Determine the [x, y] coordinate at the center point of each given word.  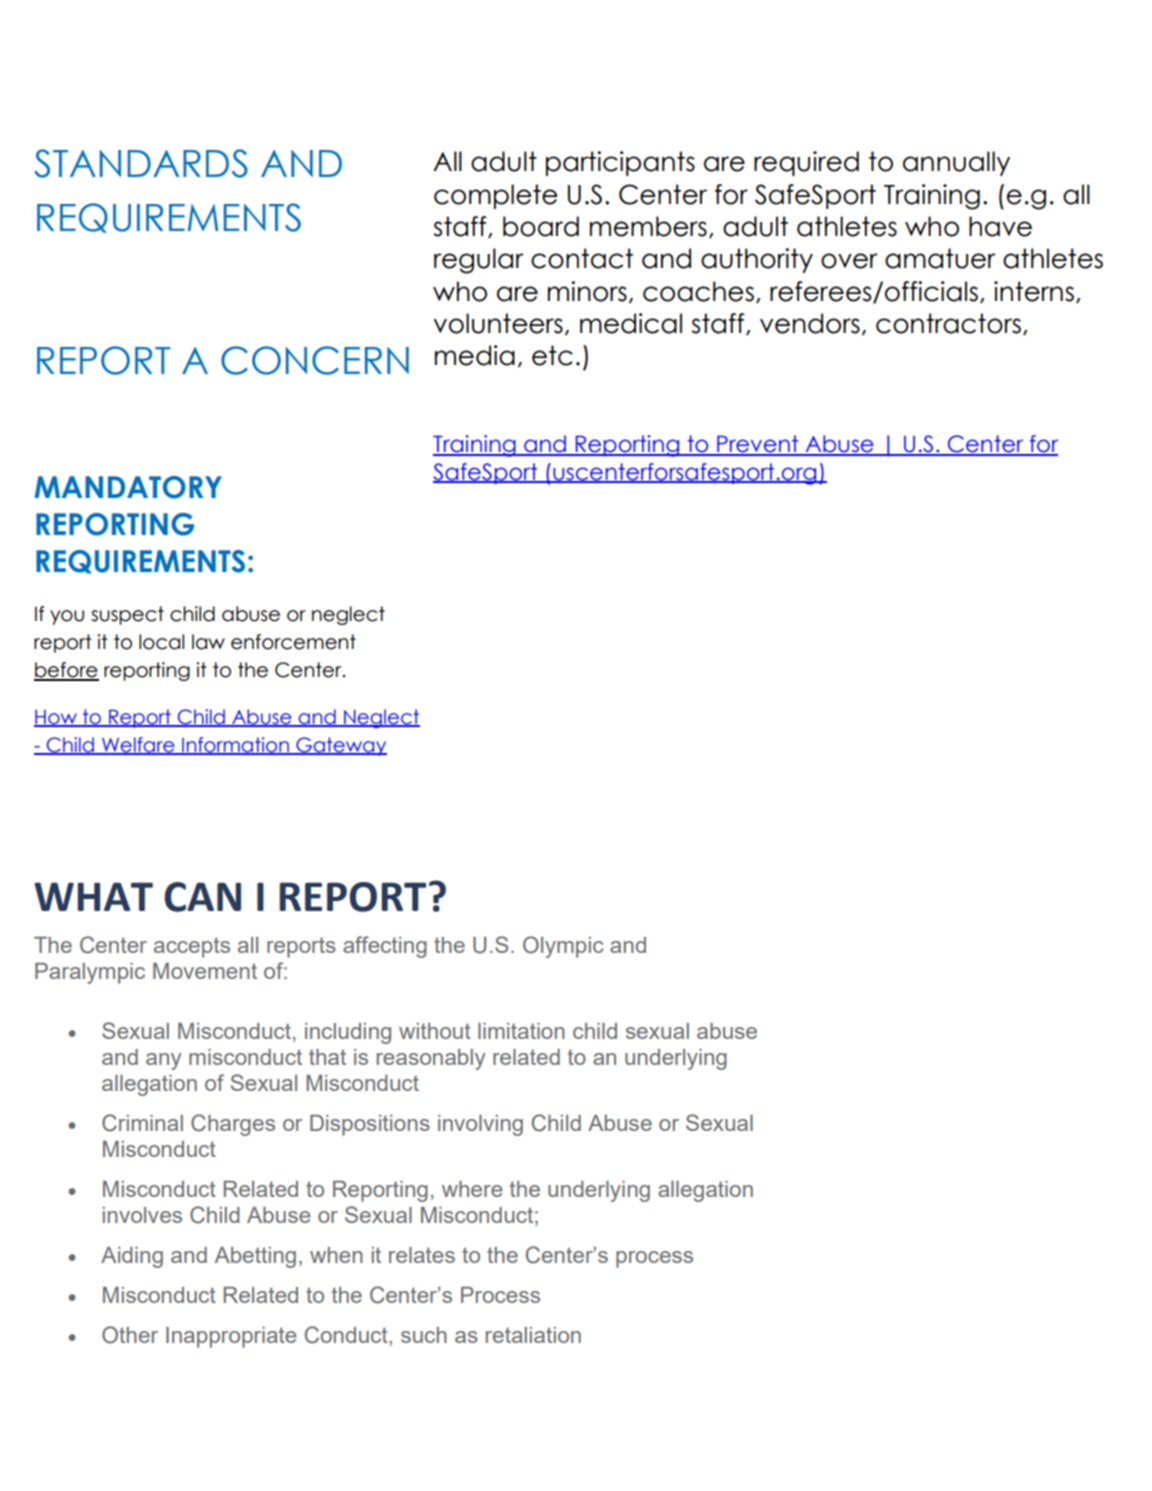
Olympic [563, 947]
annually [956, 163]
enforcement [293, 642]
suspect [127, 615]
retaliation [533, 1335]
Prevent [758, 445]
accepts [192, 947]
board [541, 226]
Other [130, 1335]
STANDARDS [141, 163]
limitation [521, 1031]
